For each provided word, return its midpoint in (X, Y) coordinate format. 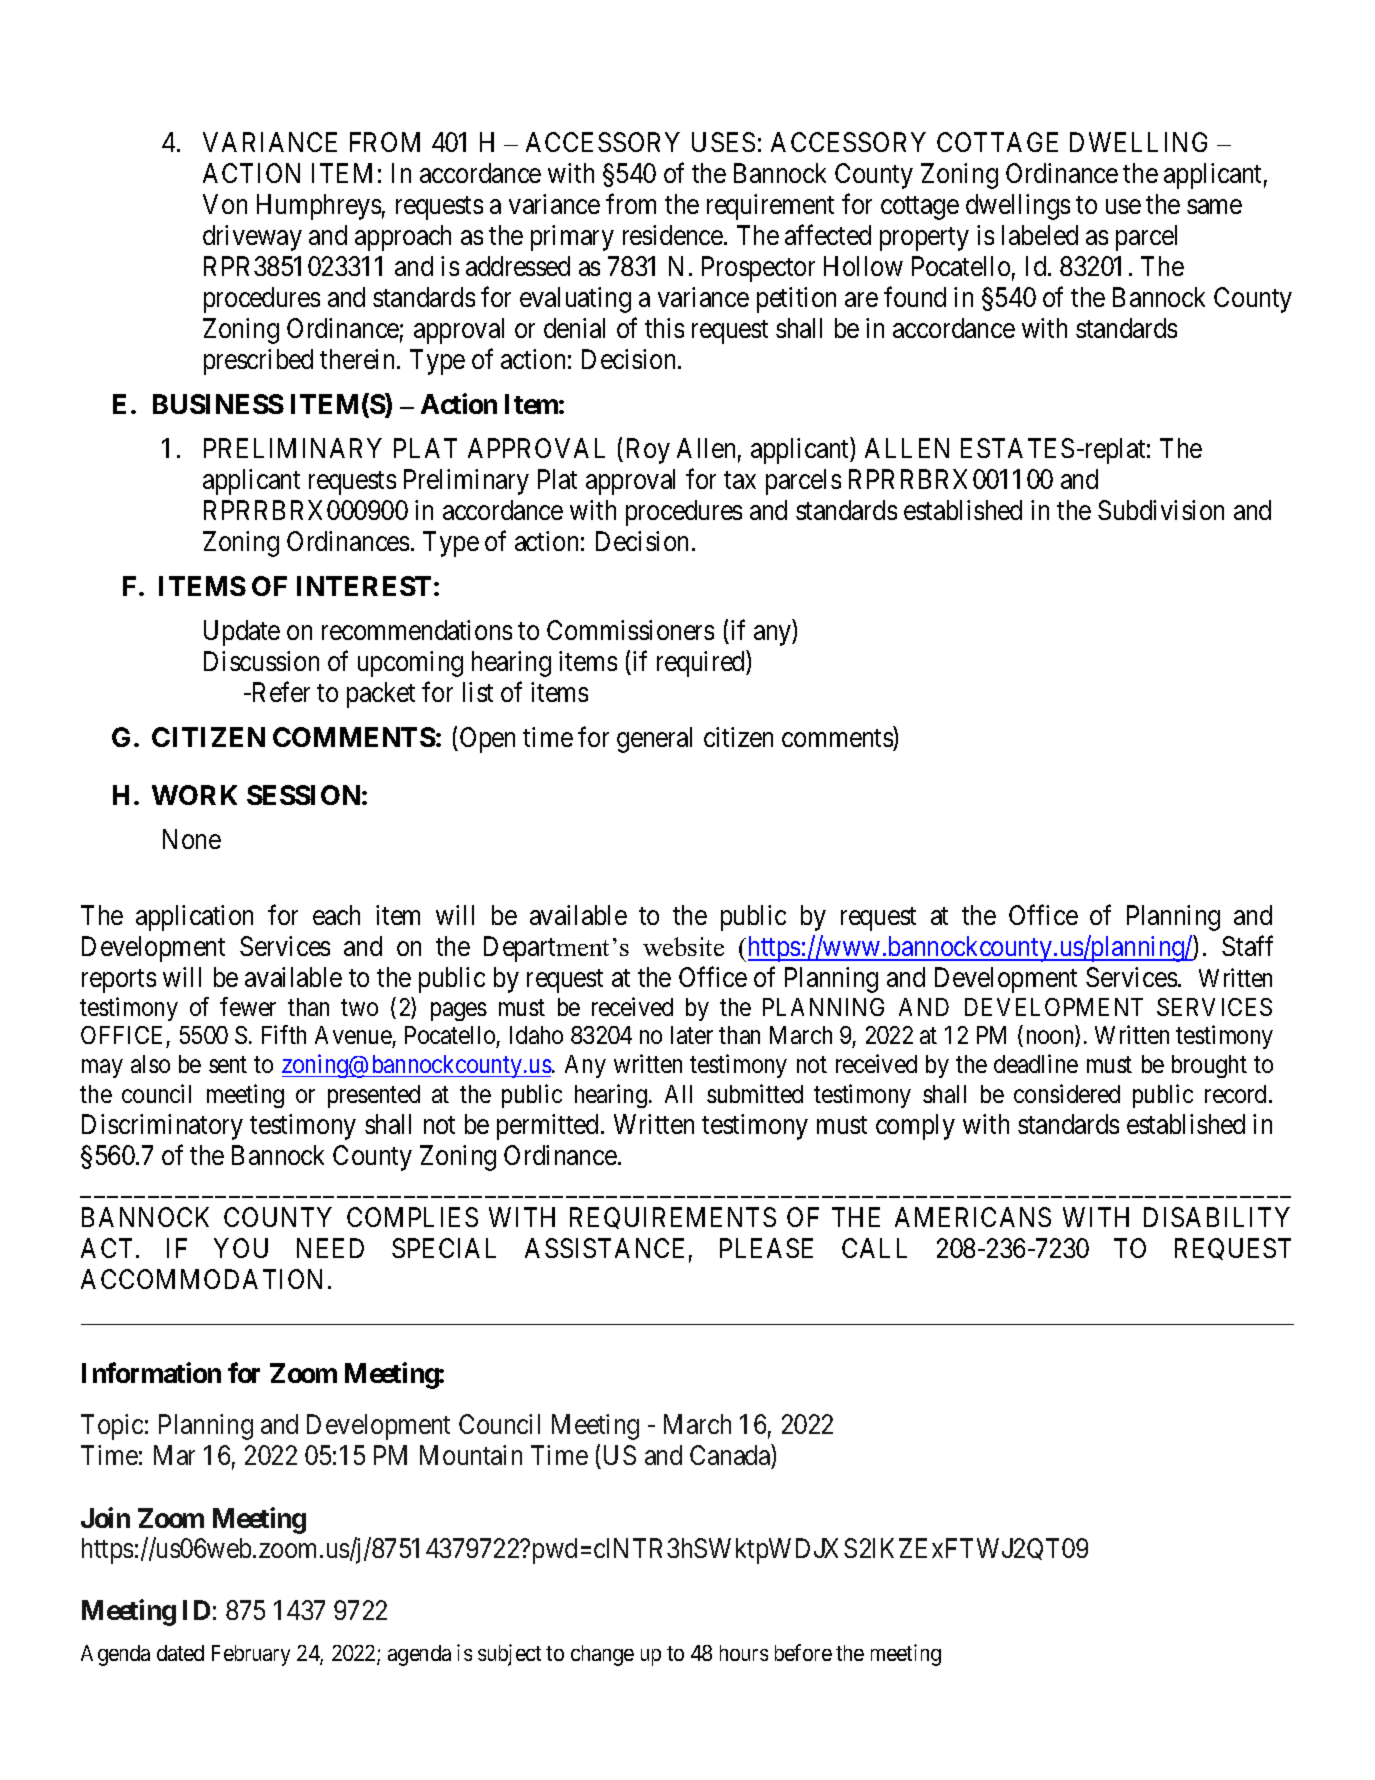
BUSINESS (218, 404)
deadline (1036, 1063)
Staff (1247, 945)
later (692, 1035)
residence (674, 235)
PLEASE (766, 1248)
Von (225, 204)
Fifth (284, 1034)
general (654, 740)
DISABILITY (1217, 1217)
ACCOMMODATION (201, 1279)
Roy (648, 451)
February (251, 1655)
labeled (1040, 235)
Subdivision (1161, 510)
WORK (194, 795)
